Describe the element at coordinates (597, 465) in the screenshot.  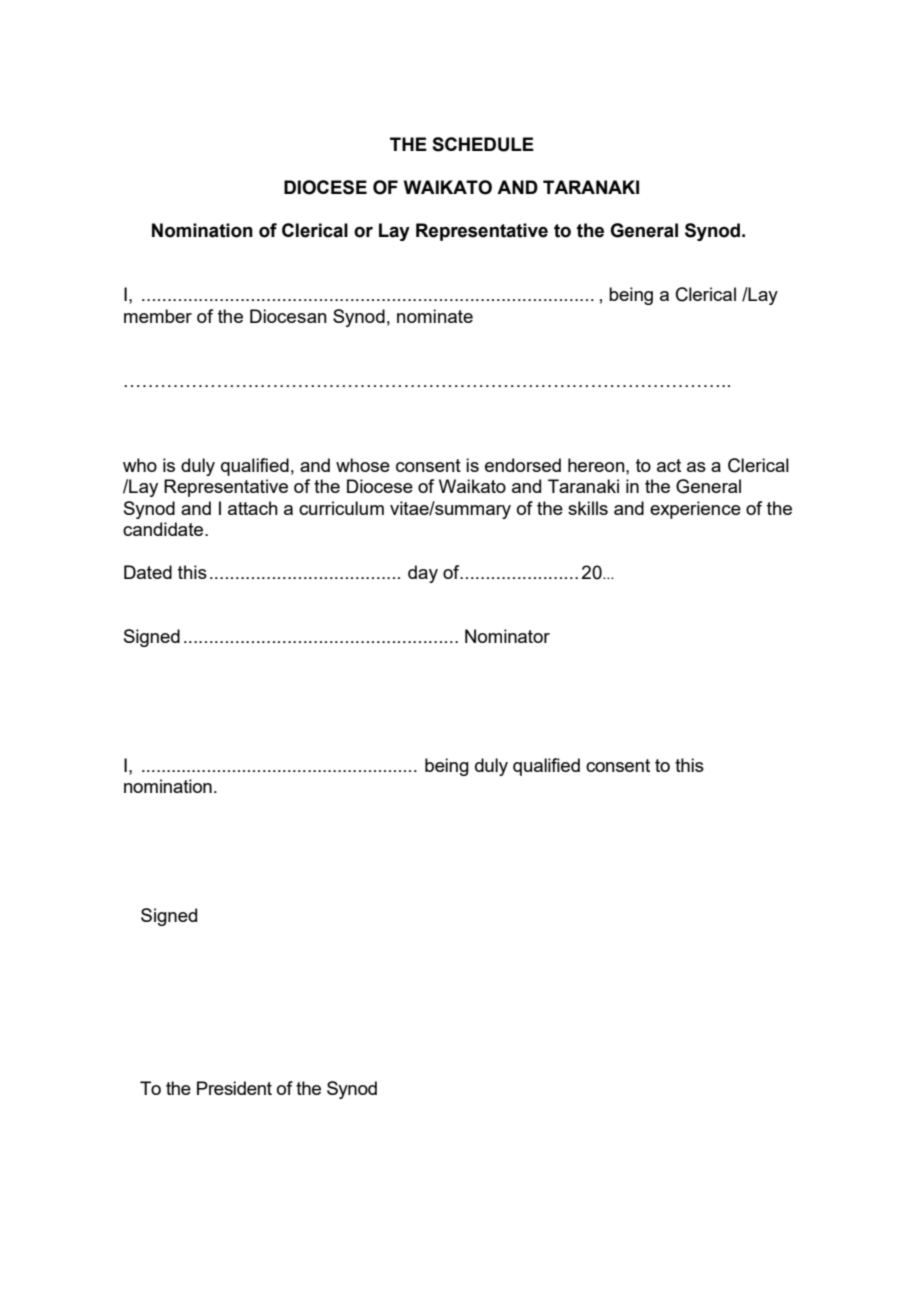
I see `hereon` at that location.
